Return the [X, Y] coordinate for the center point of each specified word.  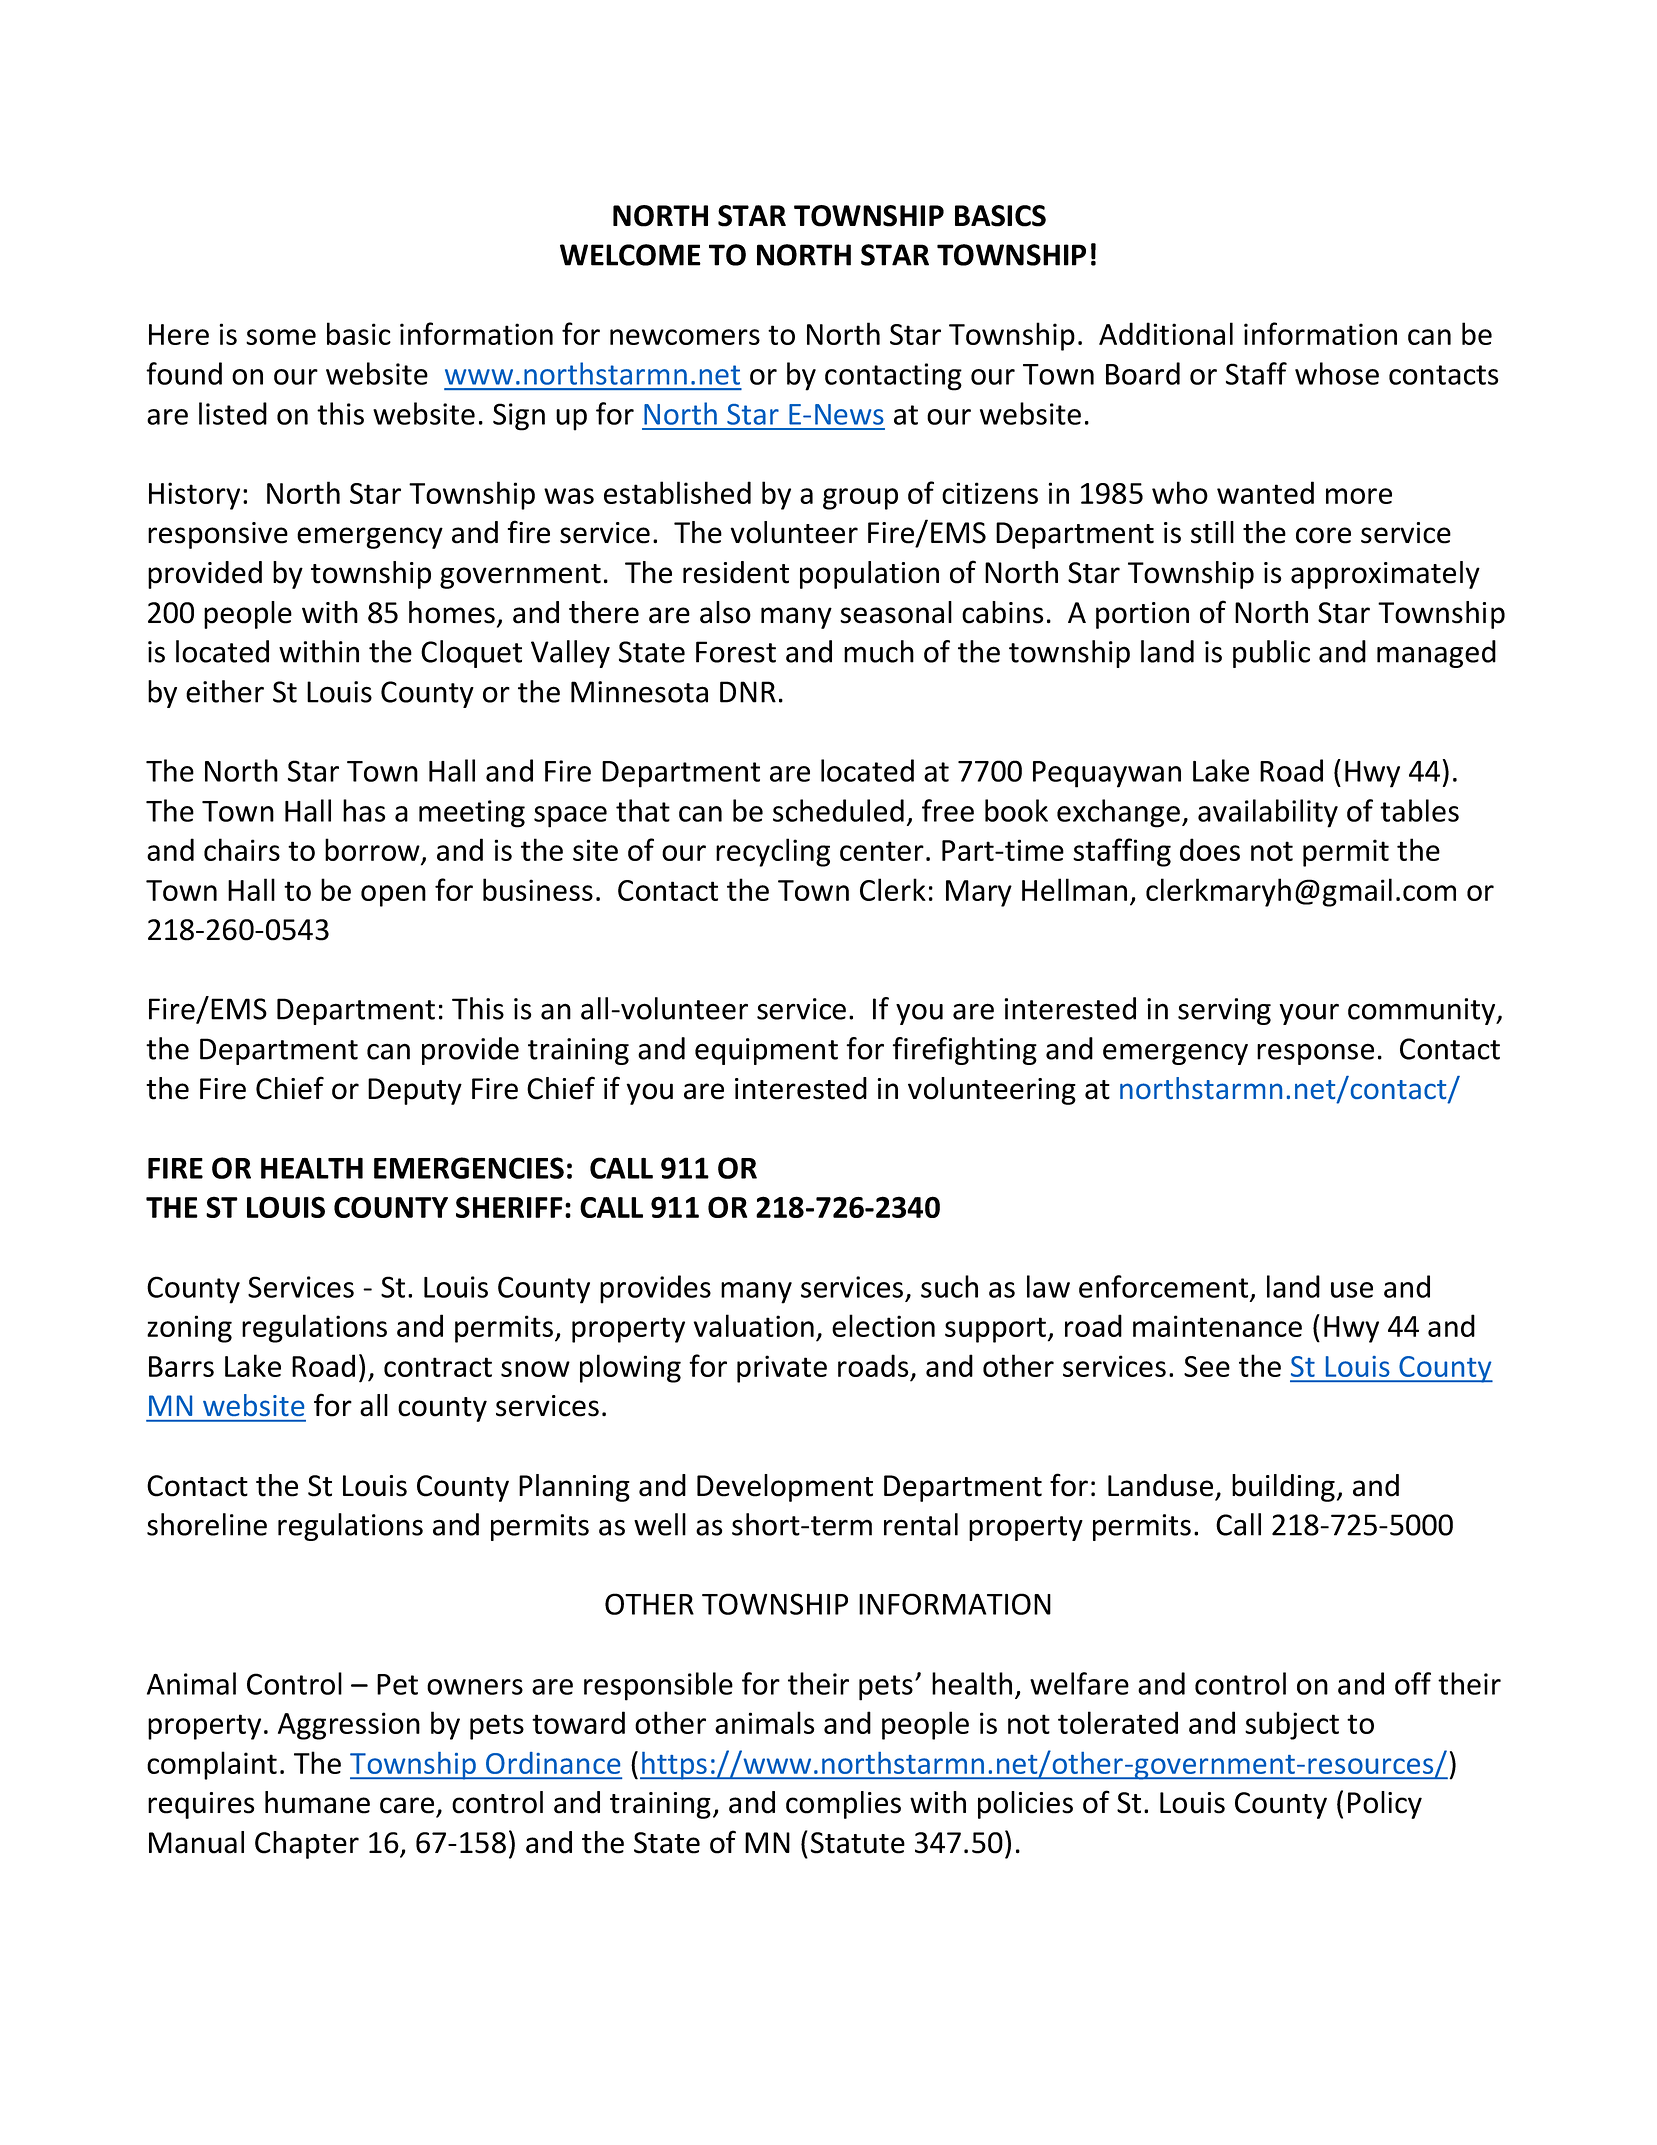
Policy [1385, 1805]
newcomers [685, 337]
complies [843, 1805]
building [1283, 1488]
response [1315, 1054]
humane [317, 1802]
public [1271, 654]
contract [438, 1367]
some [281, 337]
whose [1337, 373]
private [782, 1369]
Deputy [415, 1091]
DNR [748, 692]
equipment [766, 1051]
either [225, 691]
